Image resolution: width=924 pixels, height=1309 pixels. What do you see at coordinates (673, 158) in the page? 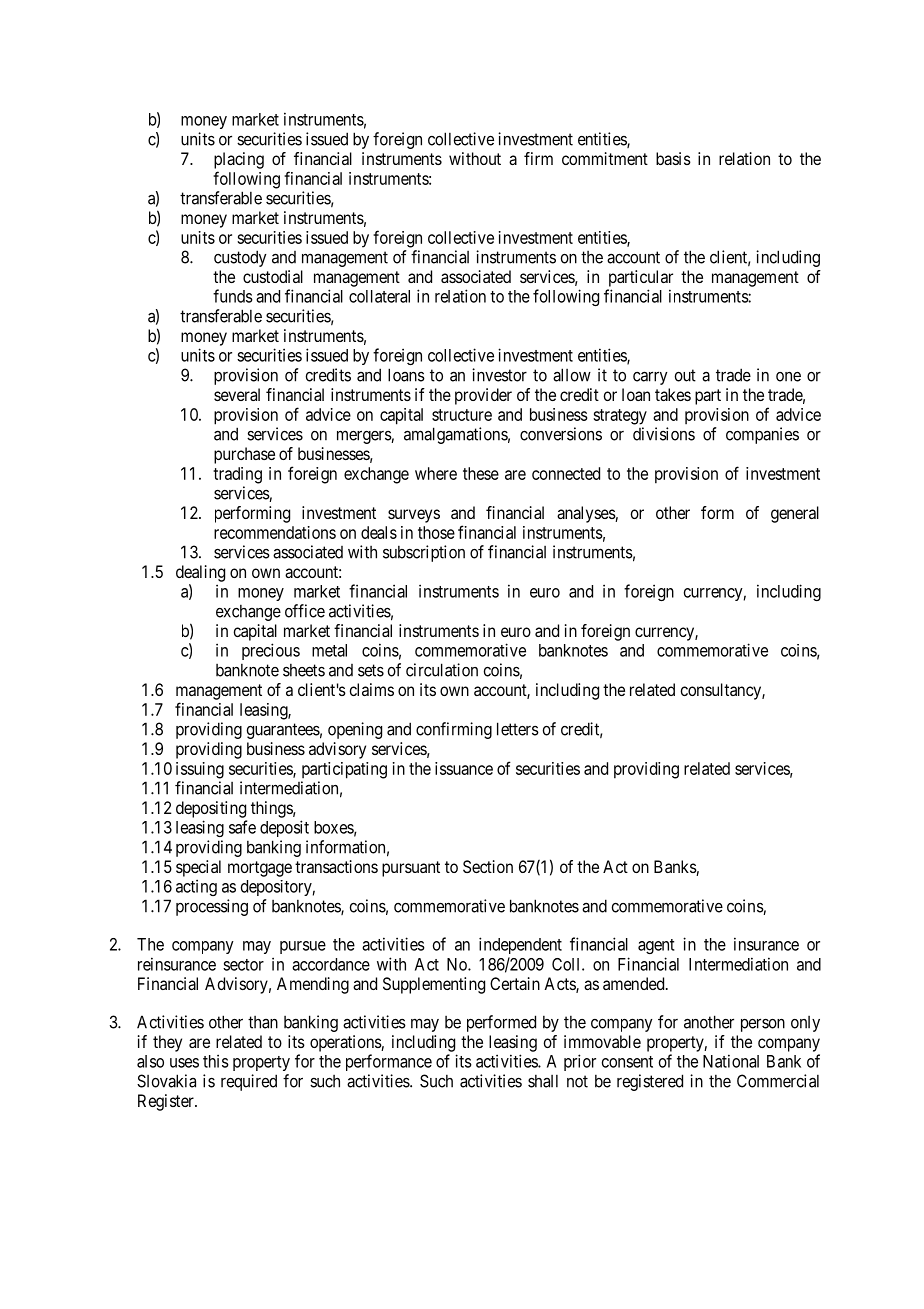
I see `basis` at bounding box center [673, 158].
